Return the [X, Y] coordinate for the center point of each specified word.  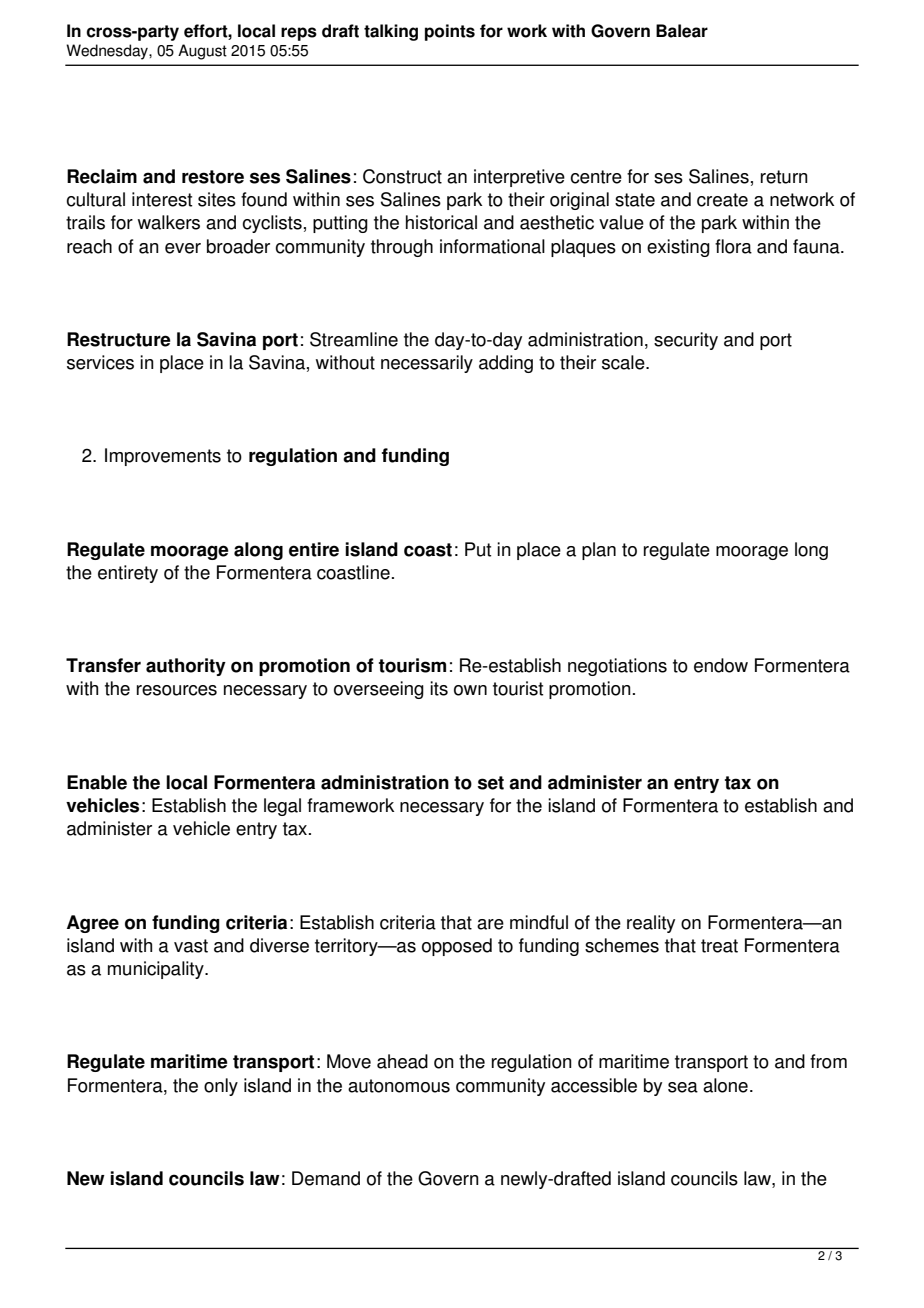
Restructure [119, 339]
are [490, 924]
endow [721, 665]
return [784, 177]
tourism [412, 665]
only [221, 1087]
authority [186, 667]
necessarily [427, 364]
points [450, 32]
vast [191, 946]
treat [719, 946]
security [686, 341]
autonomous [399, 1086]
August [202, 52]
